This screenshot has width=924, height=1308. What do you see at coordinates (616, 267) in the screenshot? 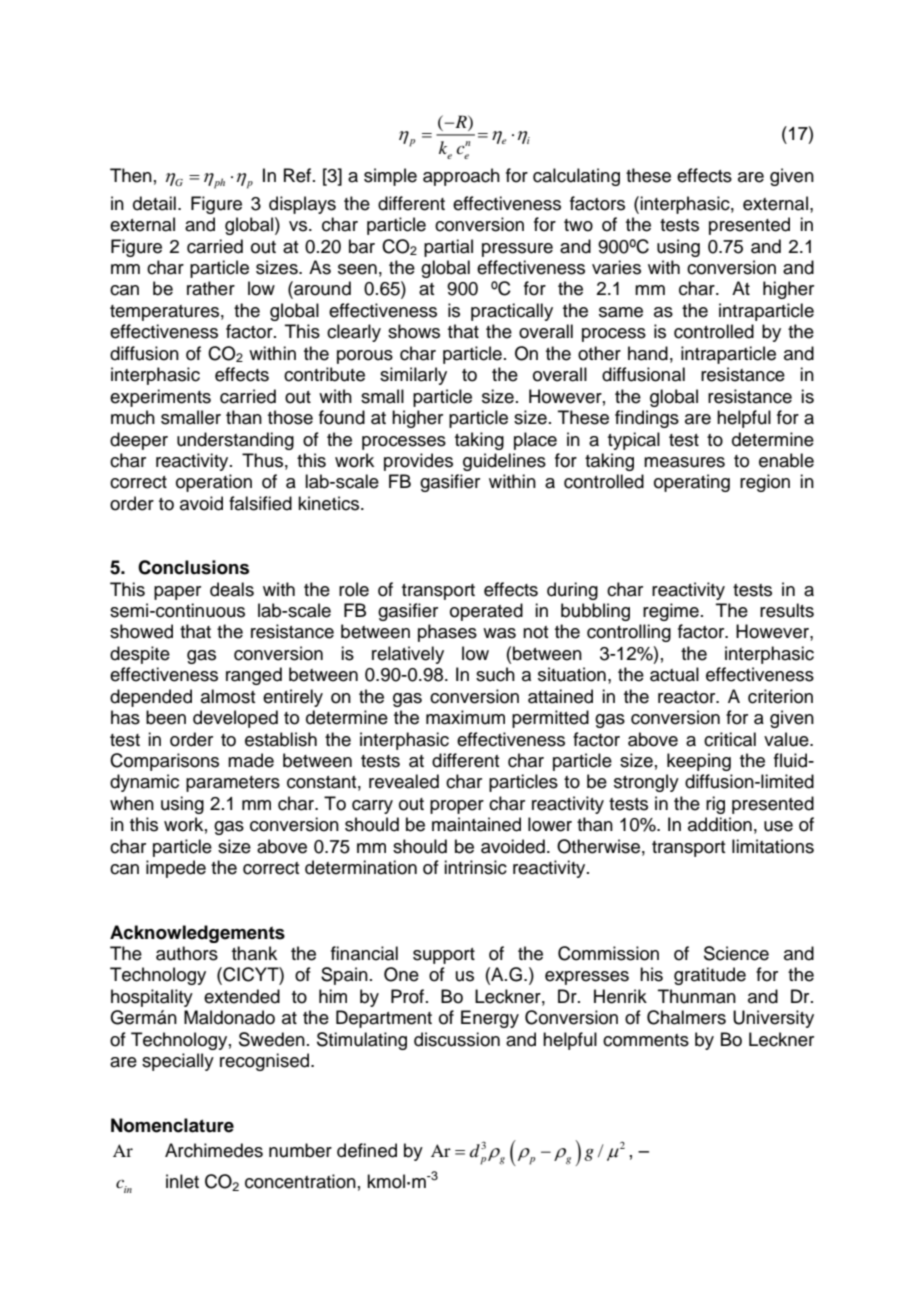
I see `varies` at bounding box center [616, 267].
